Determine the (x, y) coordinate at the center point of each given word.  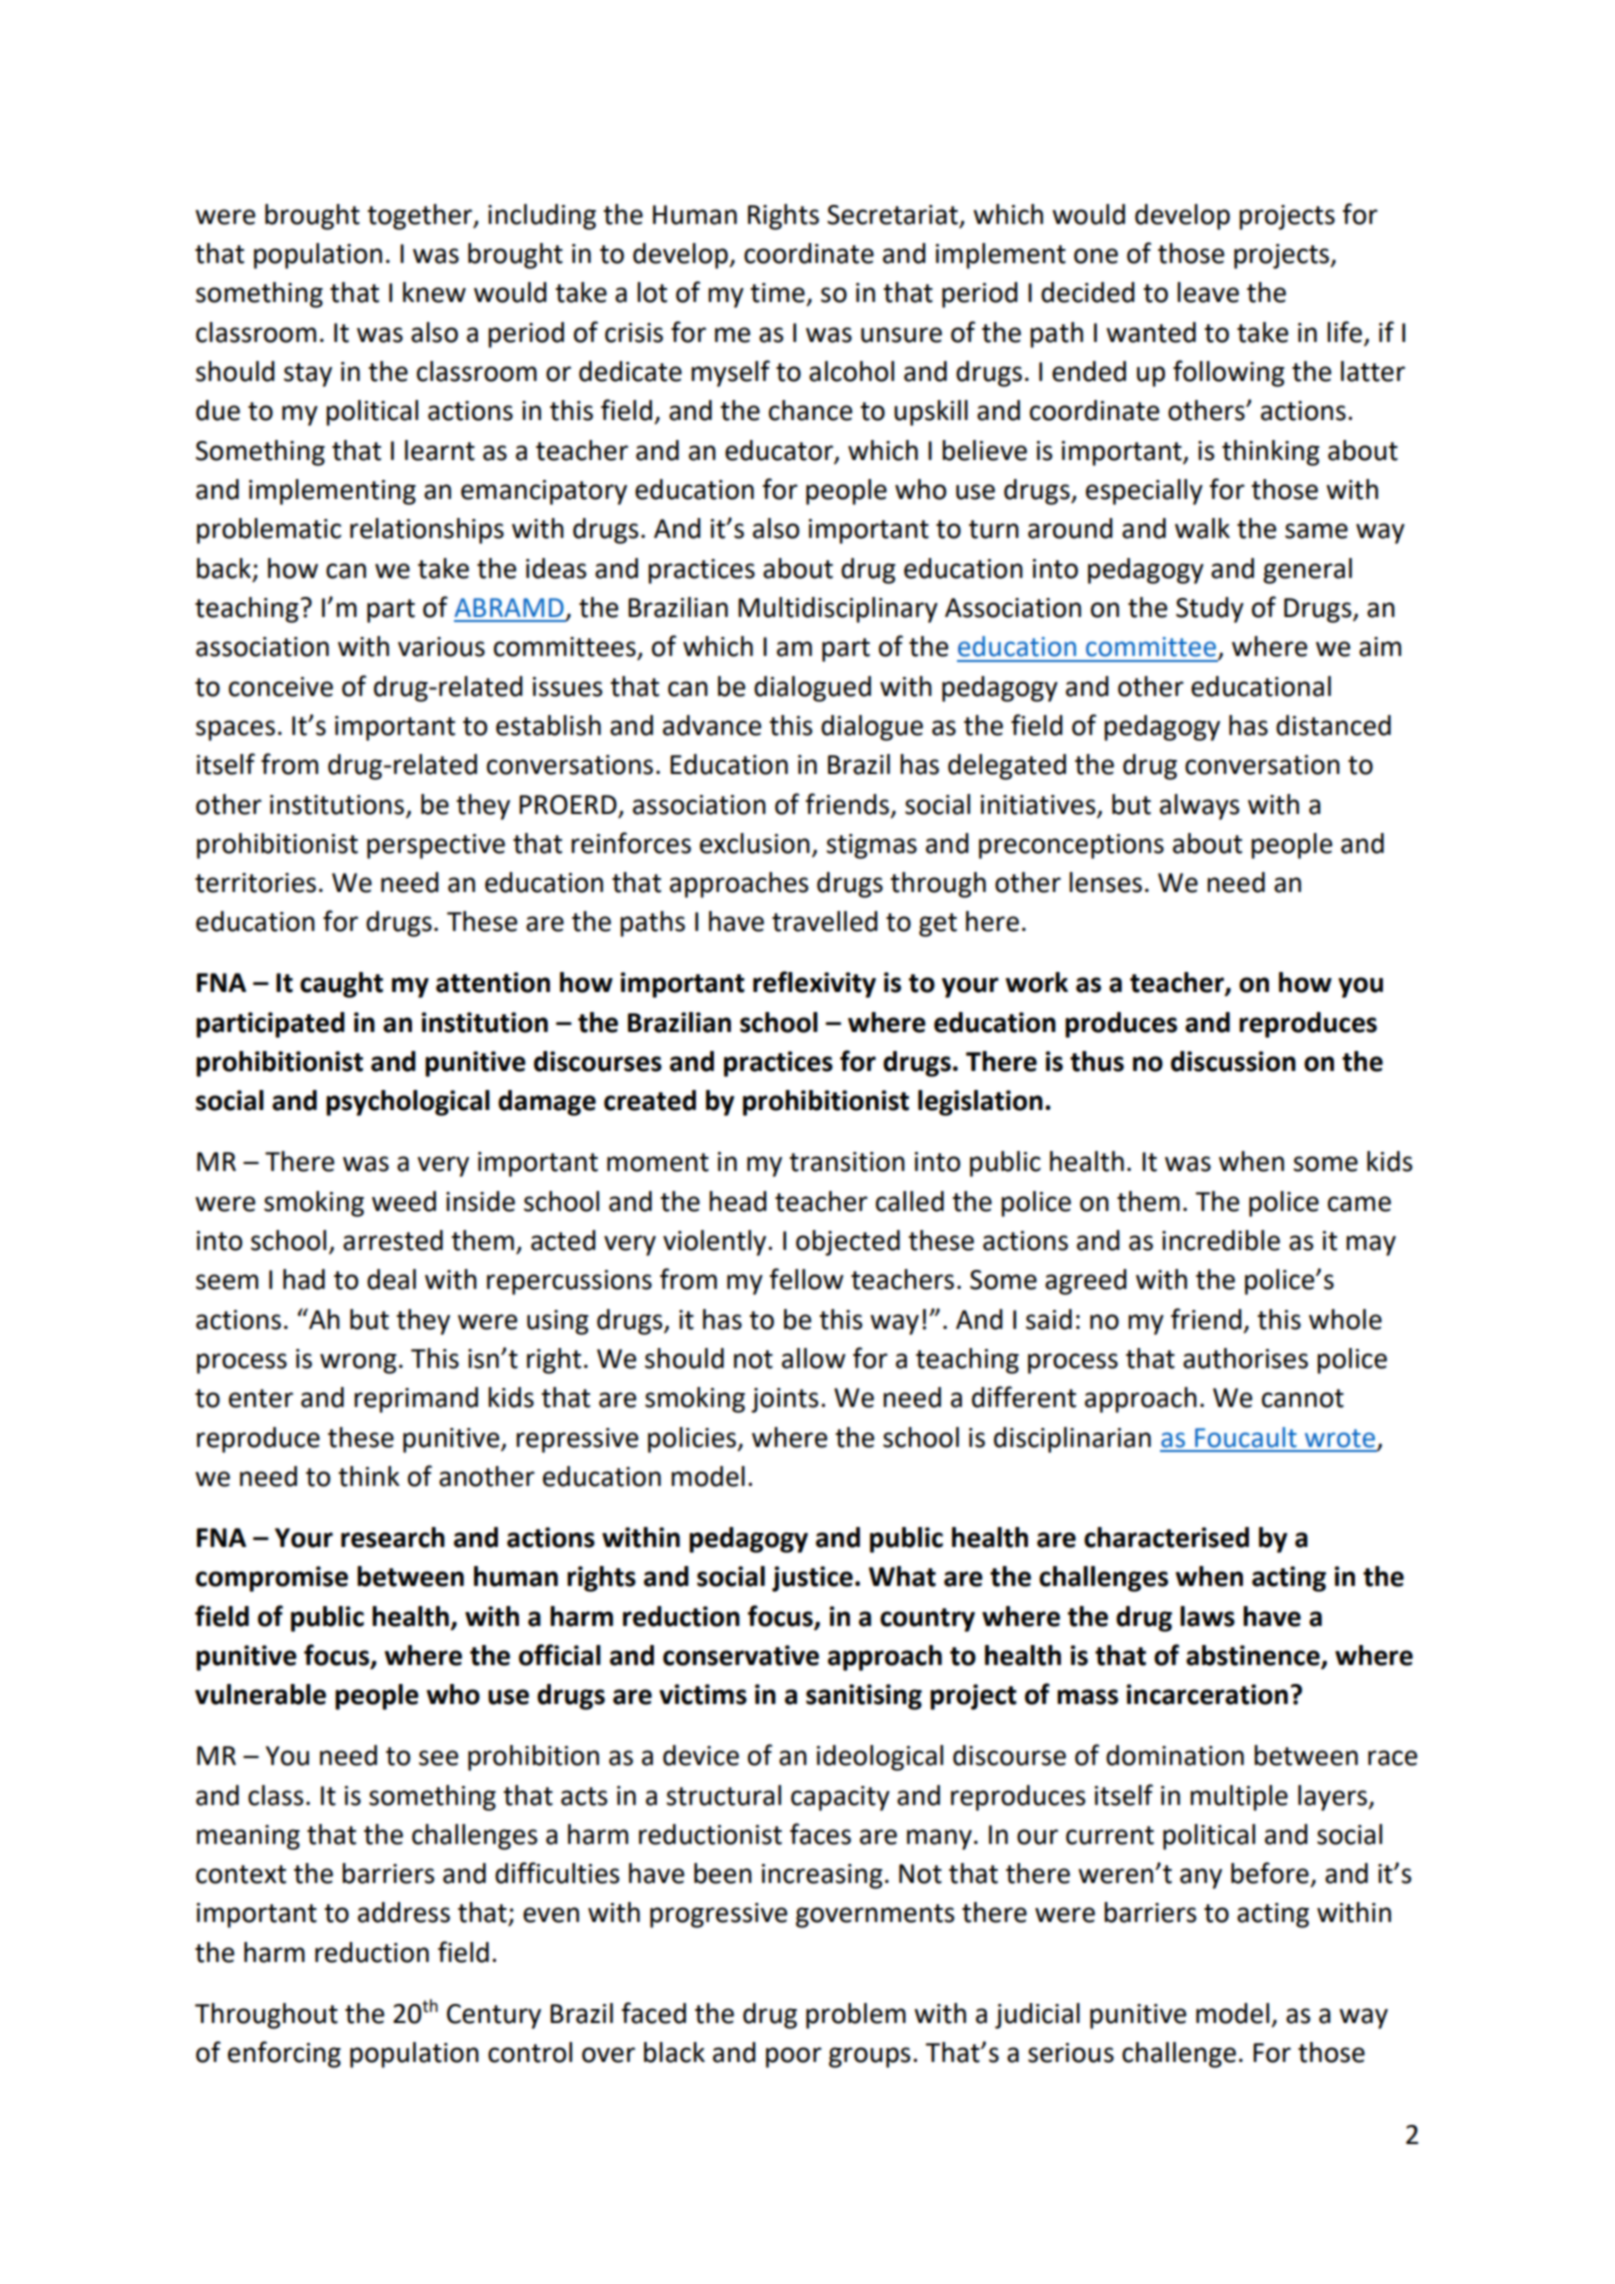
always (1200, 807)
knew (434, 292)
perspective (436, 846)
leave (1208, 292)
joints (785, 1400)
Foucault (1246, 1437)
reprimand (416, 1400)
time (777, 293)
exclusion (755, 843)
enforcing (284, 2054)
